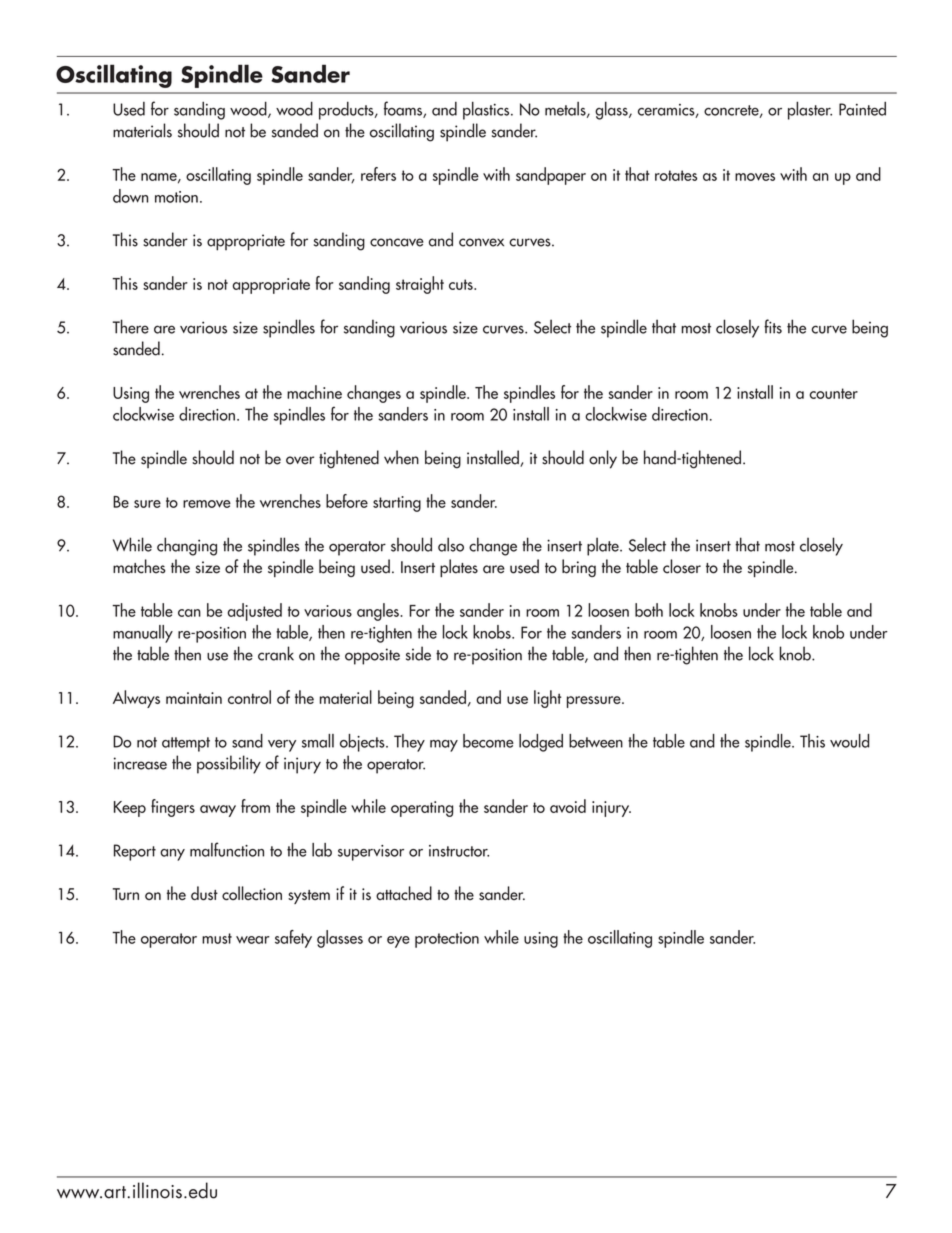  I want to click on also, so click(451, 544).
